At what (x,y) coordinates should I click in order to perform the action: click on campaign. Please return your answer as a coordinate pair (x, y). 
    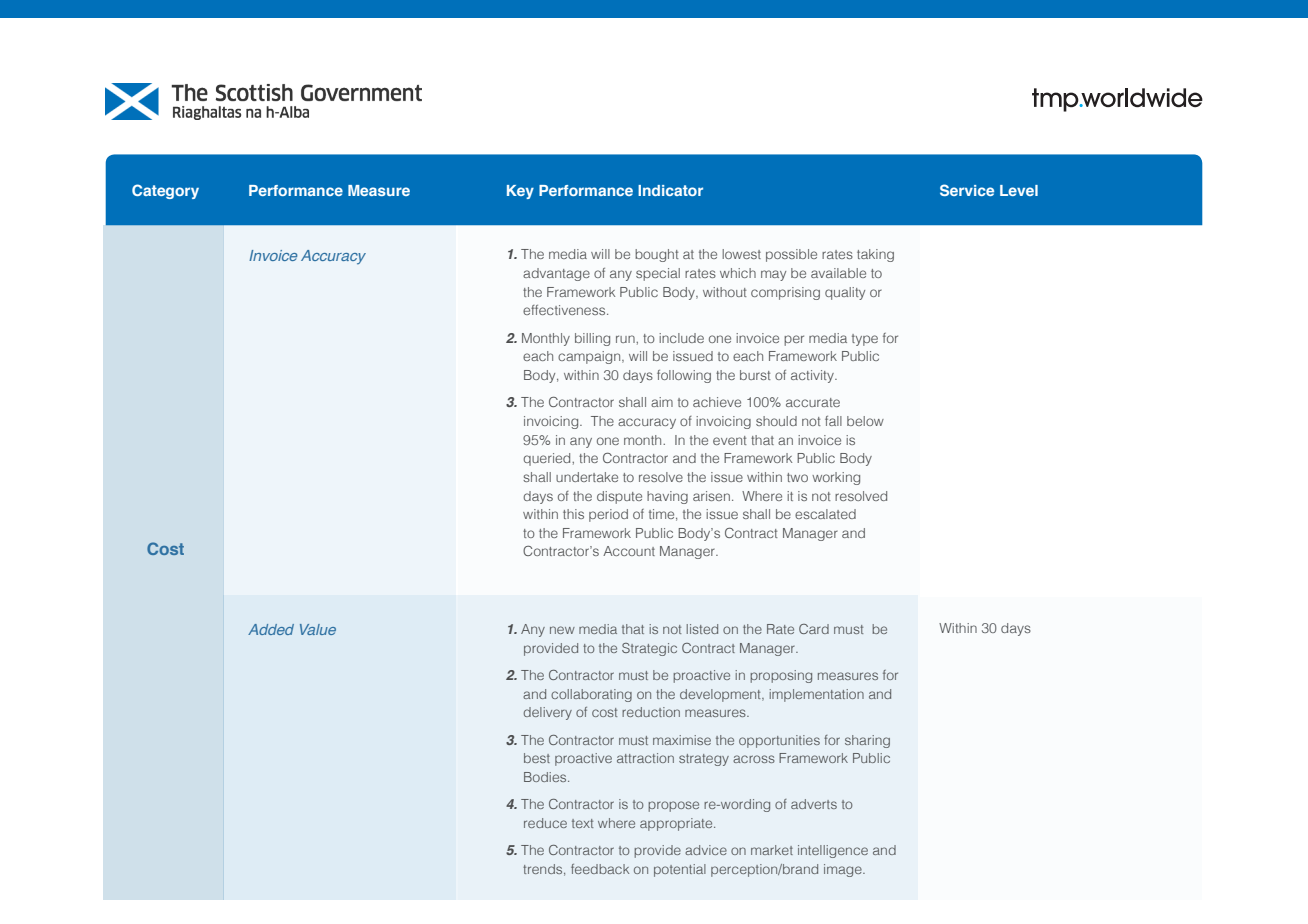
    Looking at the image, I should click on (590, 357).
